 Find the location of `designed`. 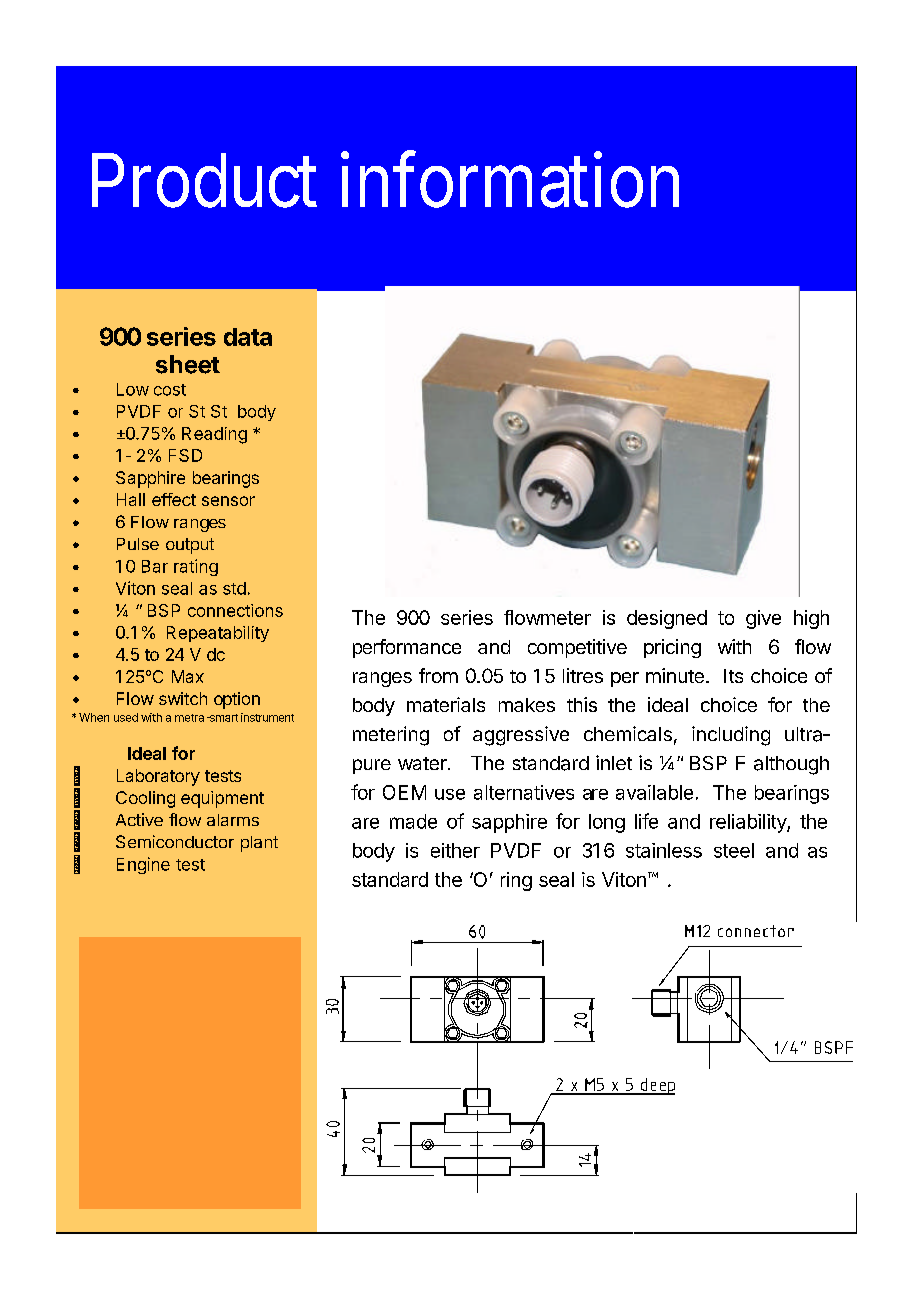

designed is located at coordinates (667, 619).
